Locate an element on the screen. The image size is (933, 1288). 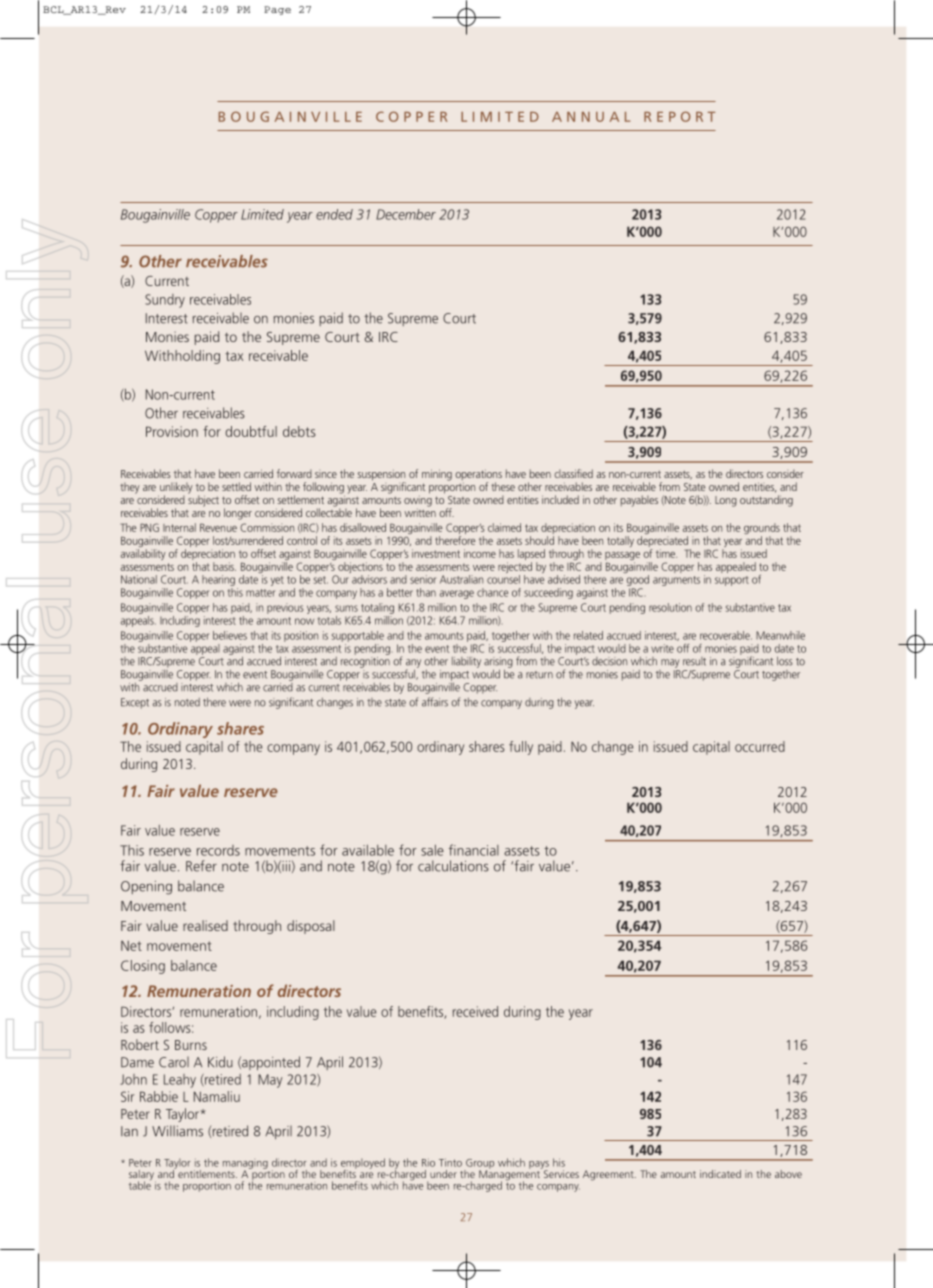
outstanding is located at coordinates (766, 501).
